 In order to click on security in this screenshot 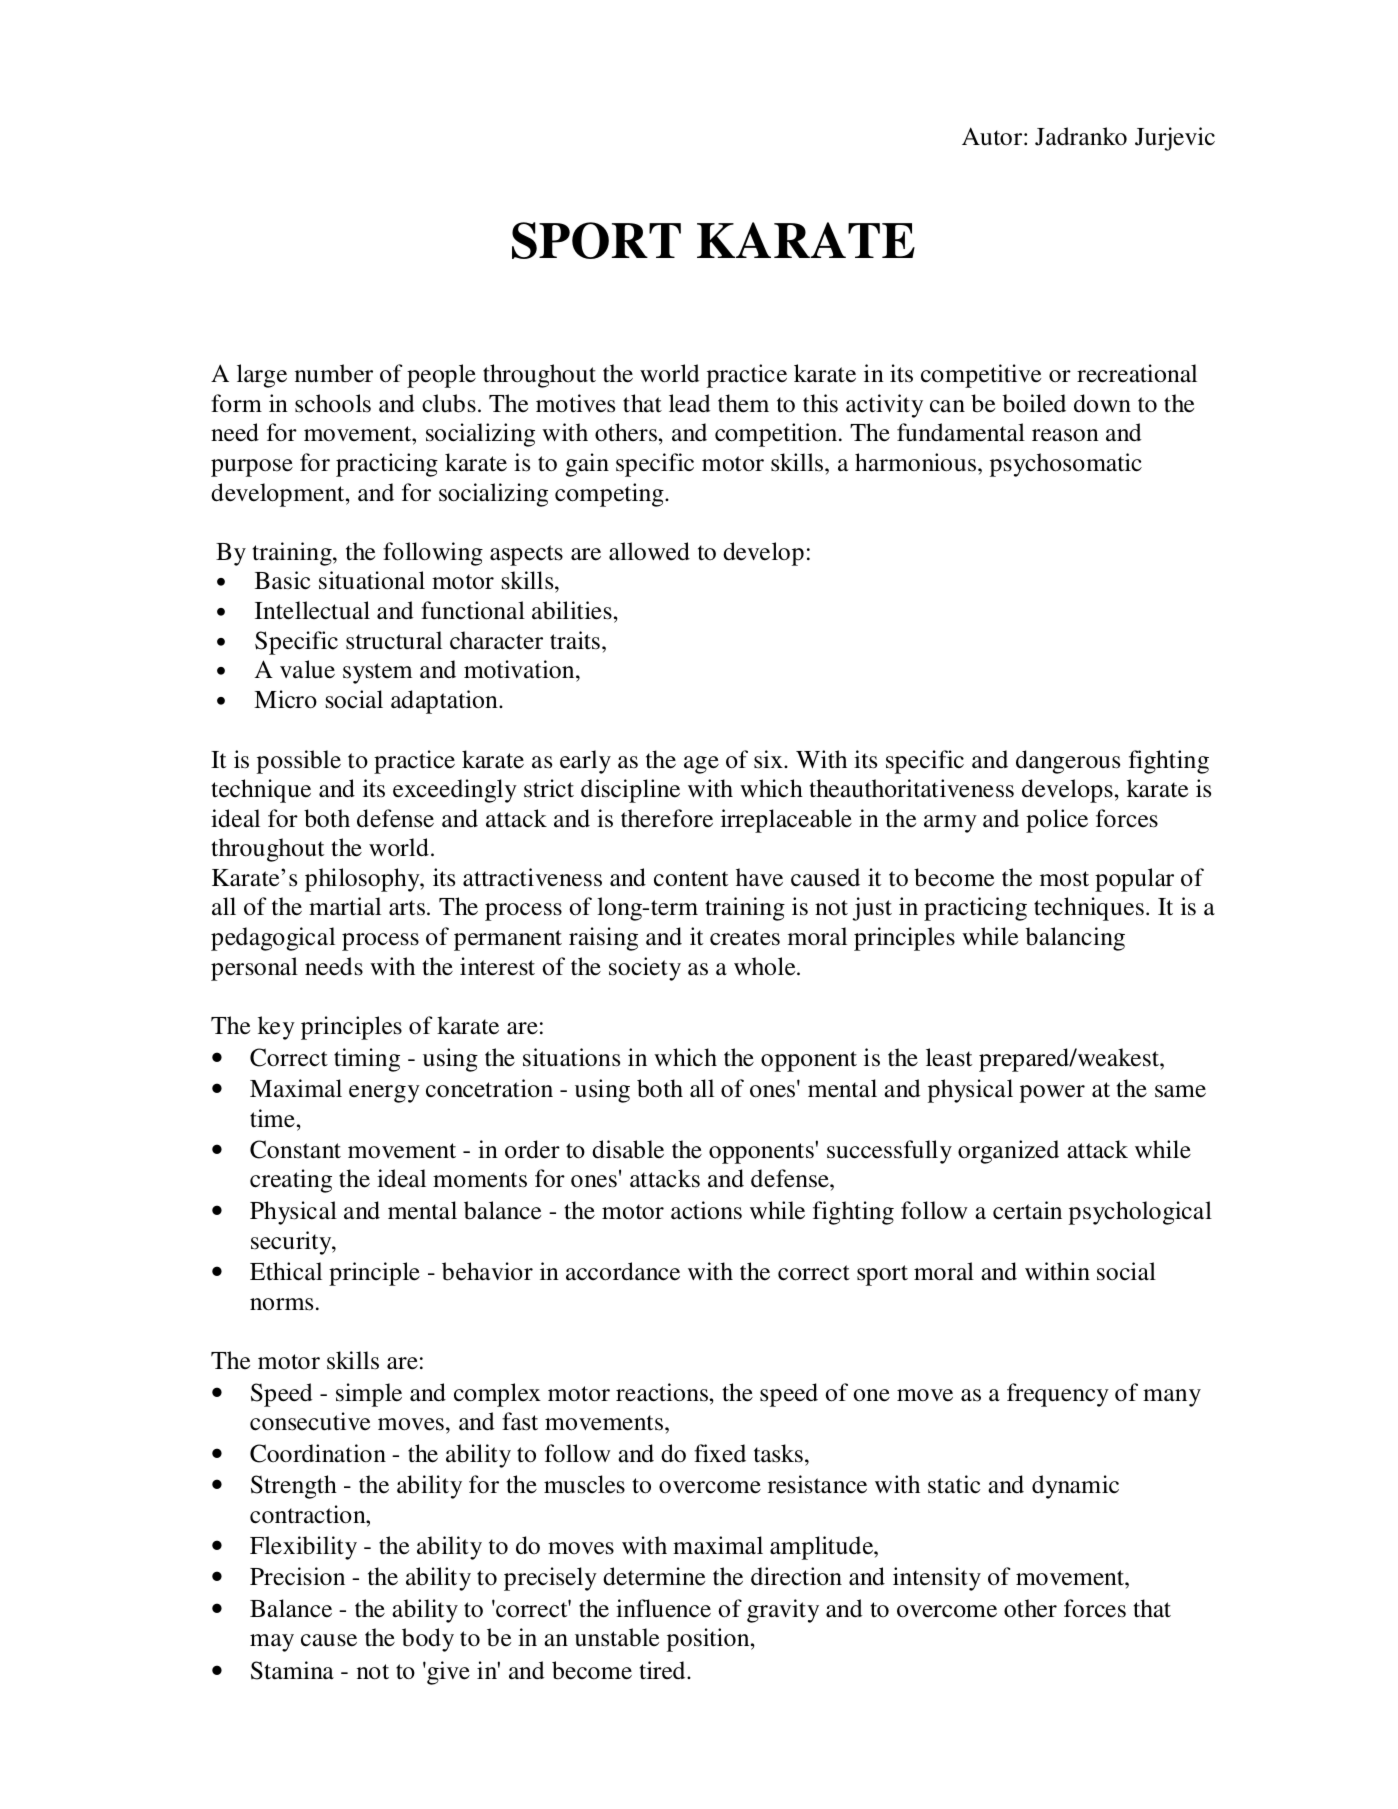, I will do `click(292, 1243)`.
